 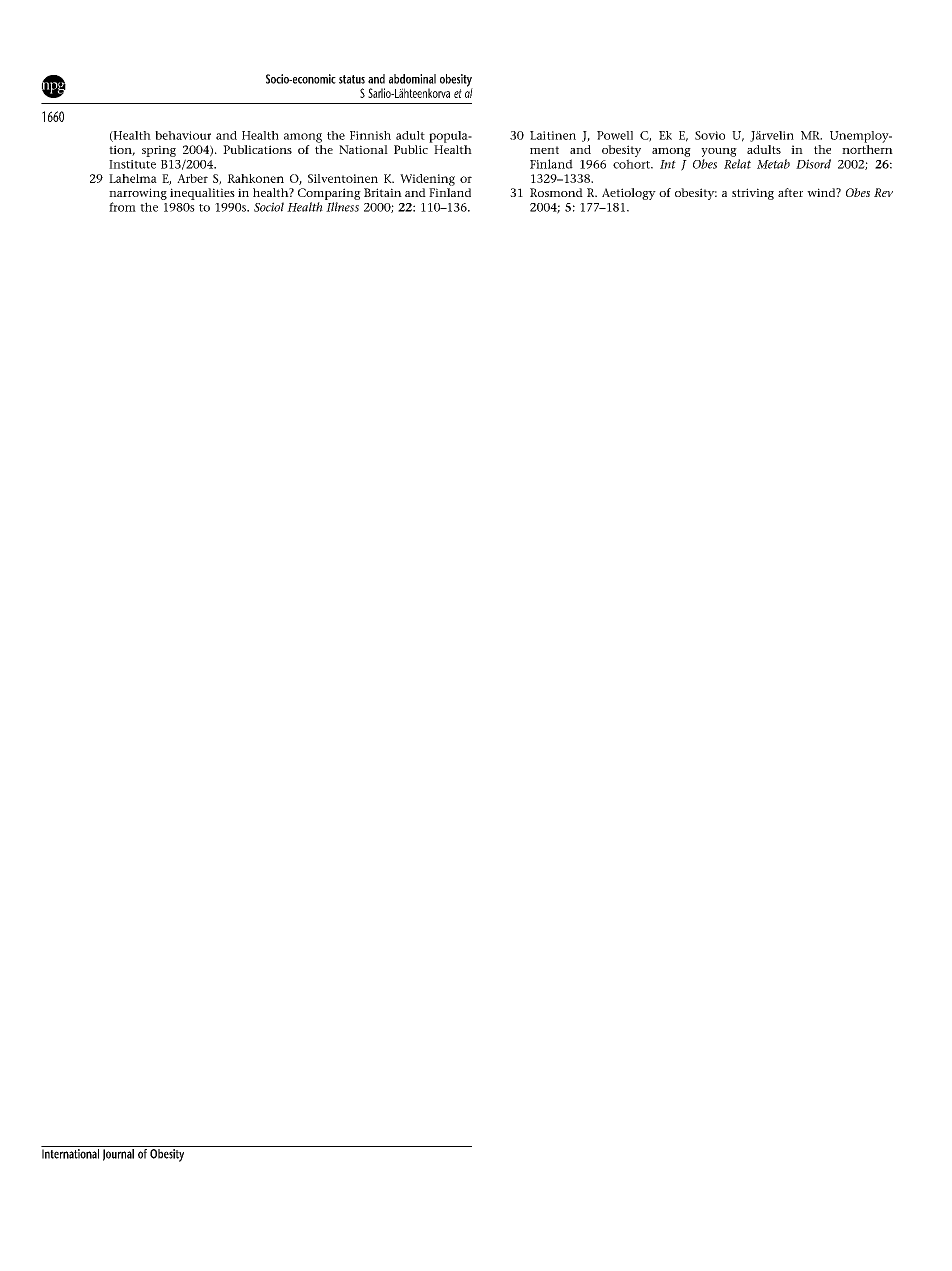 What do you see at coordinates (122, 207) in the document?
I see `from` at bounding box center [122, 207].
